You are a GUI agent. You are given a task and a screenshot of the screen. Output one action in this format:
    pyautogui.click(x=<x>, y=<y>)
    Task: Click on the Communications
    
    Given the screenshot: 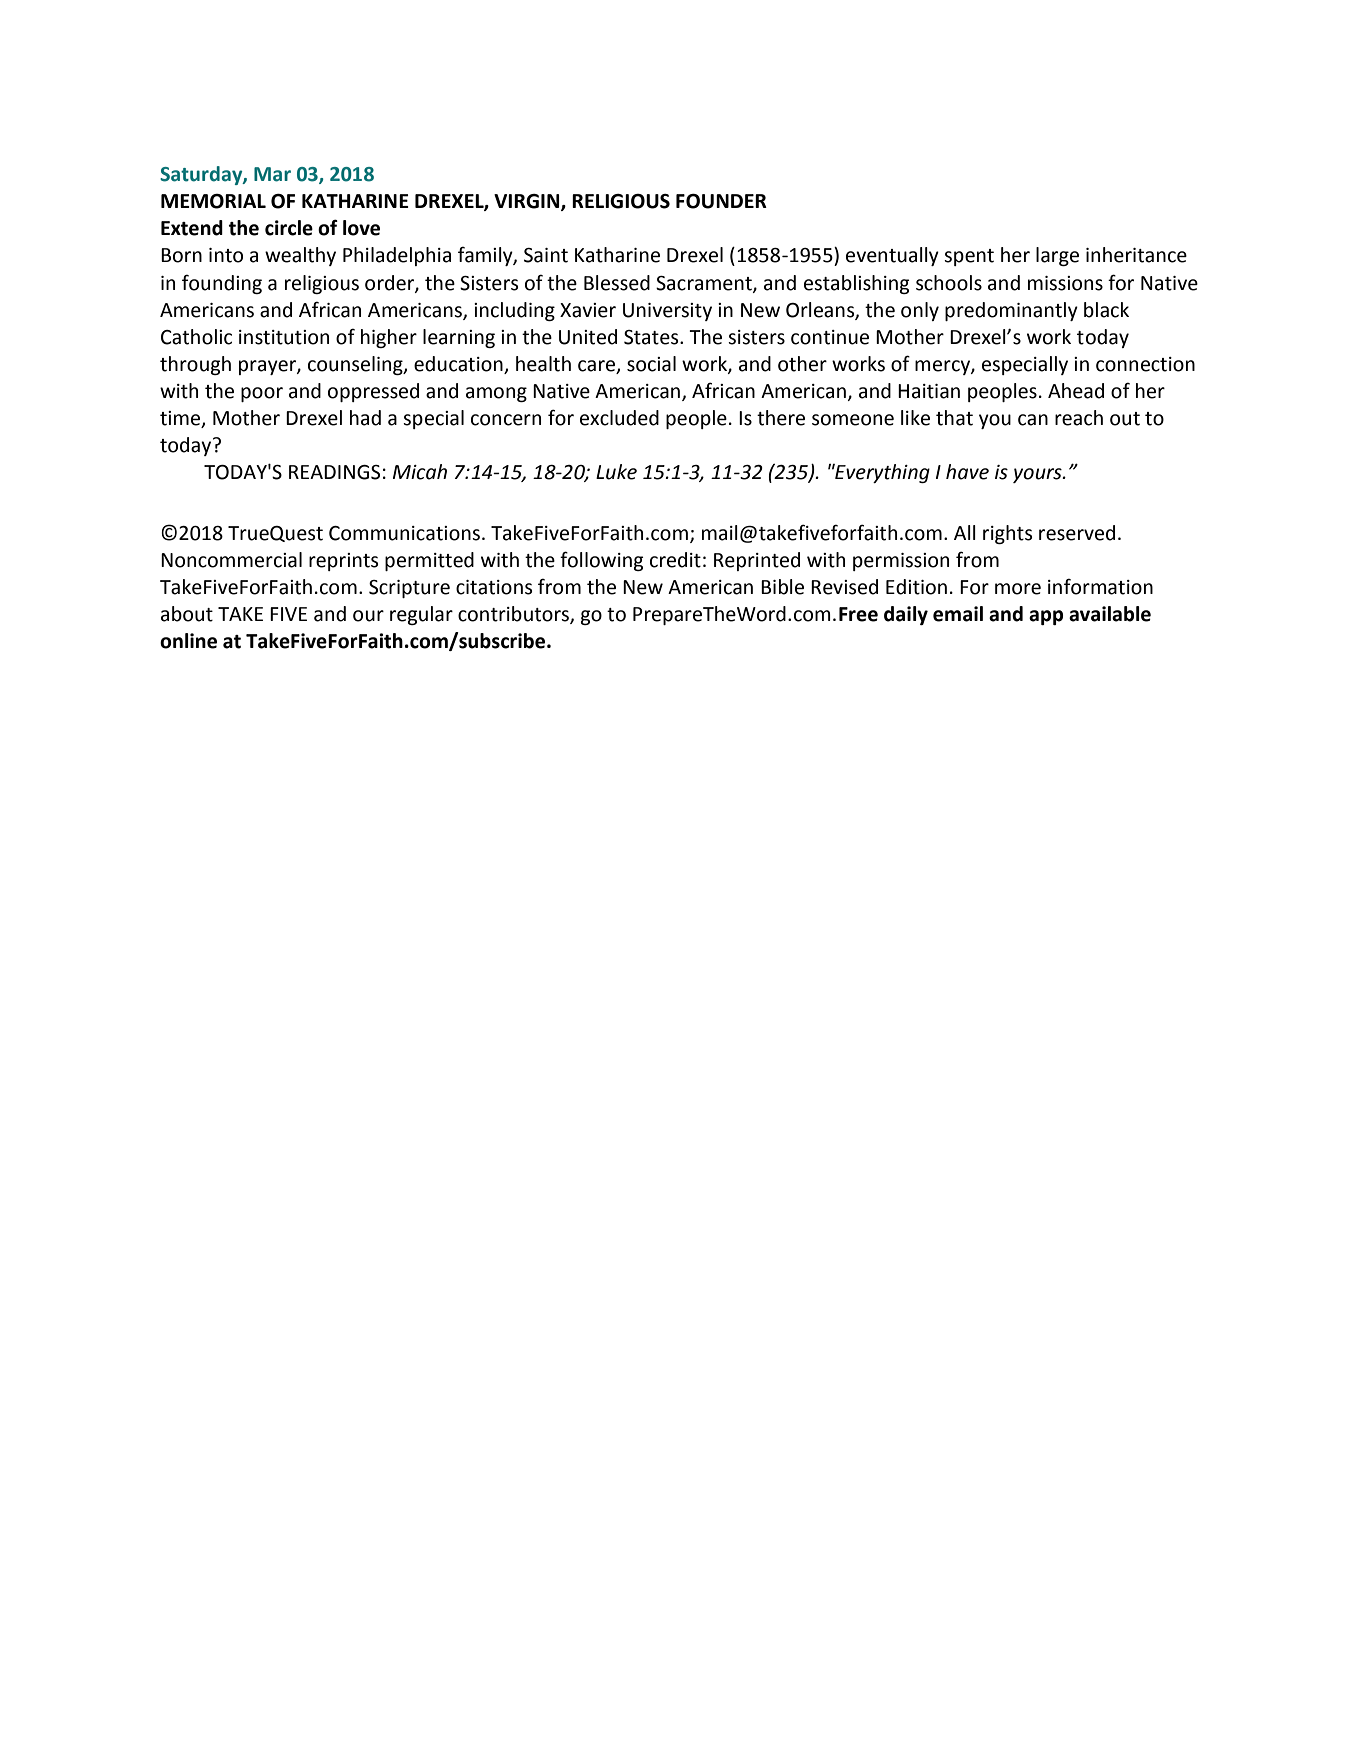 What is the action you would take?
    pyautogui.click(x=404, y=533)
